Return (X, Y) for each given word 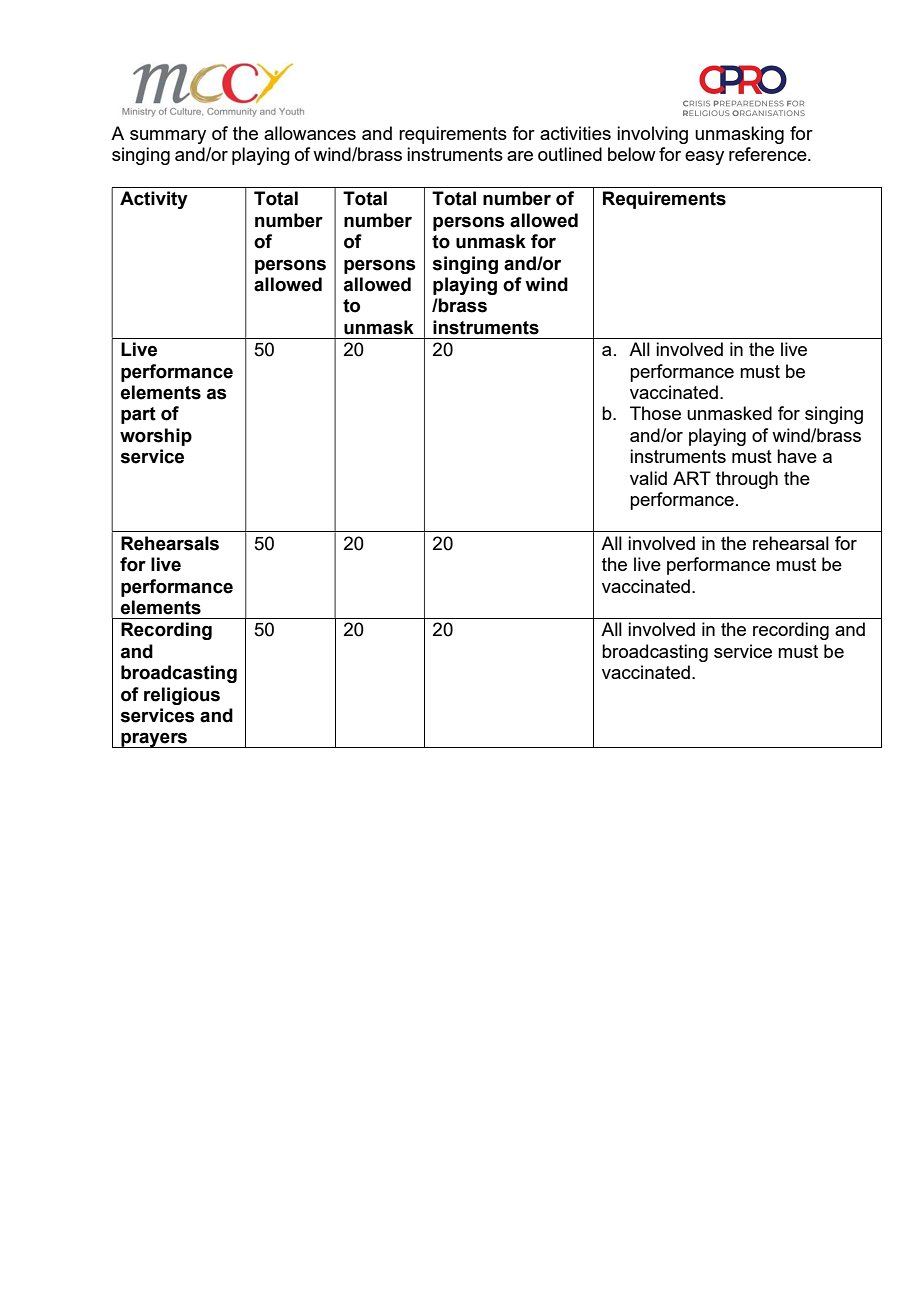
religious (182, 696)
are (520, 156)
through (747, 480)
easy (704, 158)
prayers (154, 740)
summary (168, 137)
